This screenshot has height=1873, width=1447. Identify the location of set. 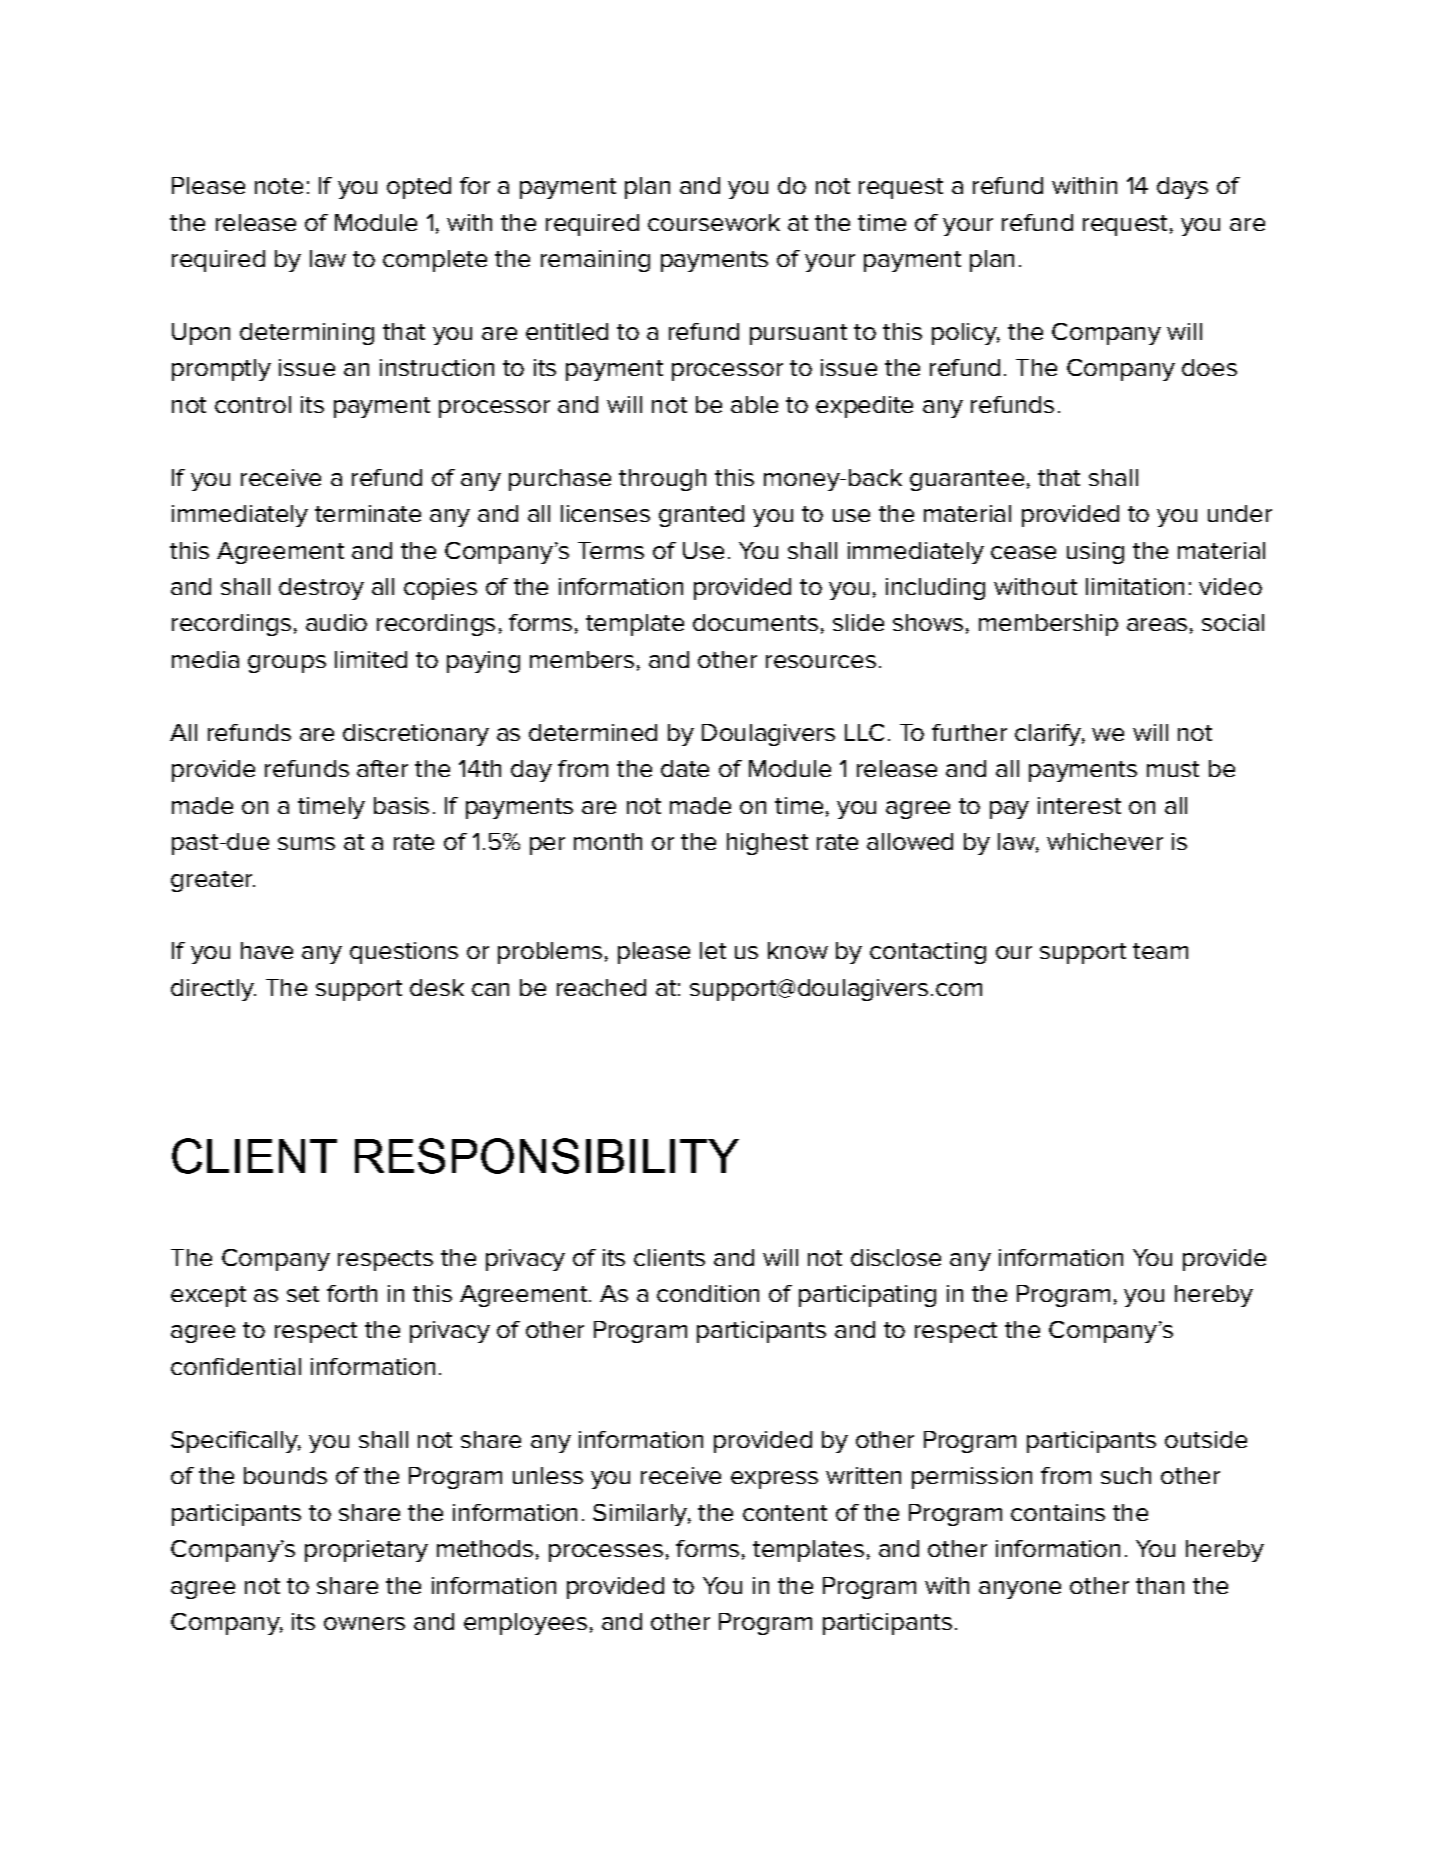
(303, 1294).
